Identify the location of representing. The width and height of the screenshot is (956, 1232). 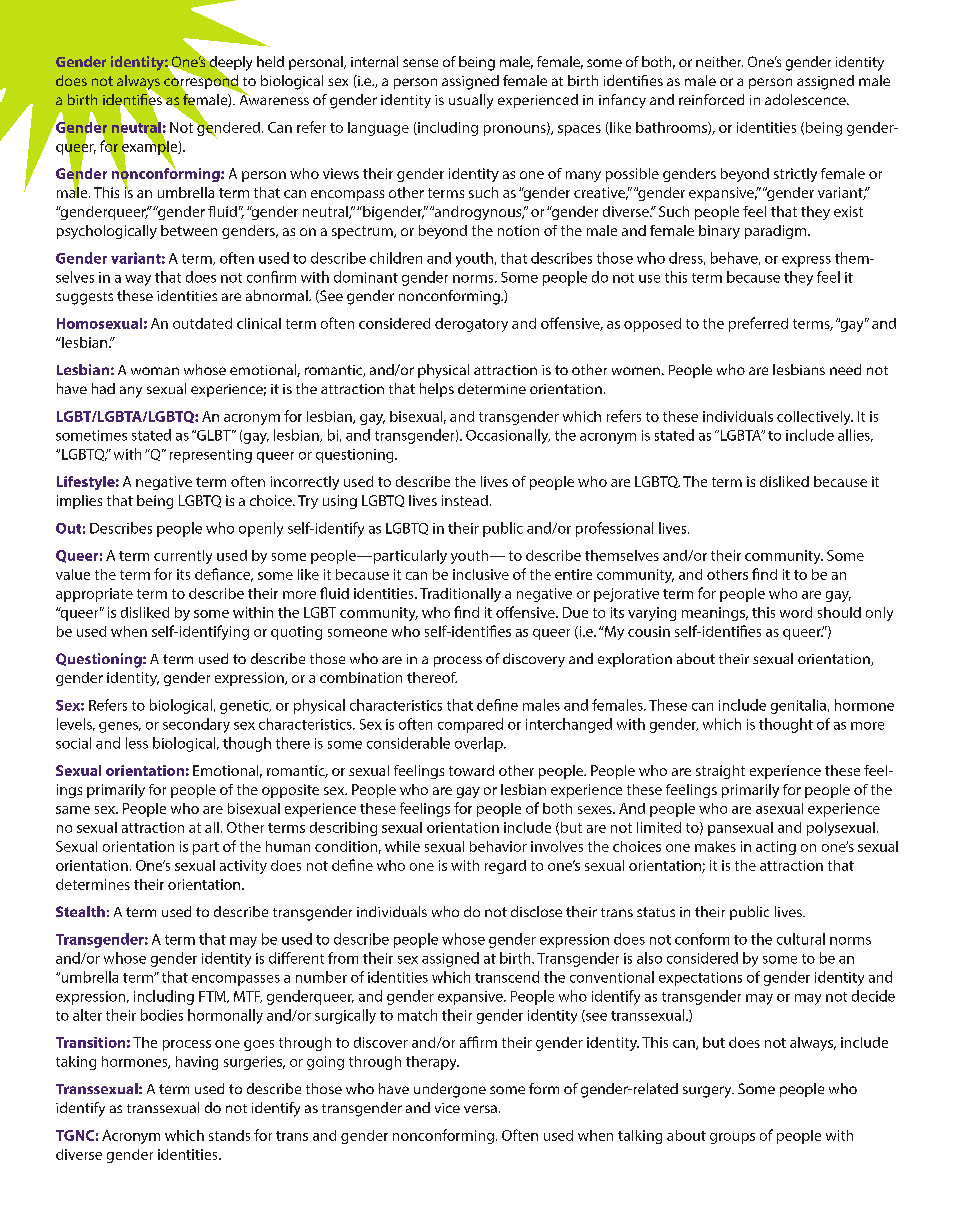
(211, 456).
